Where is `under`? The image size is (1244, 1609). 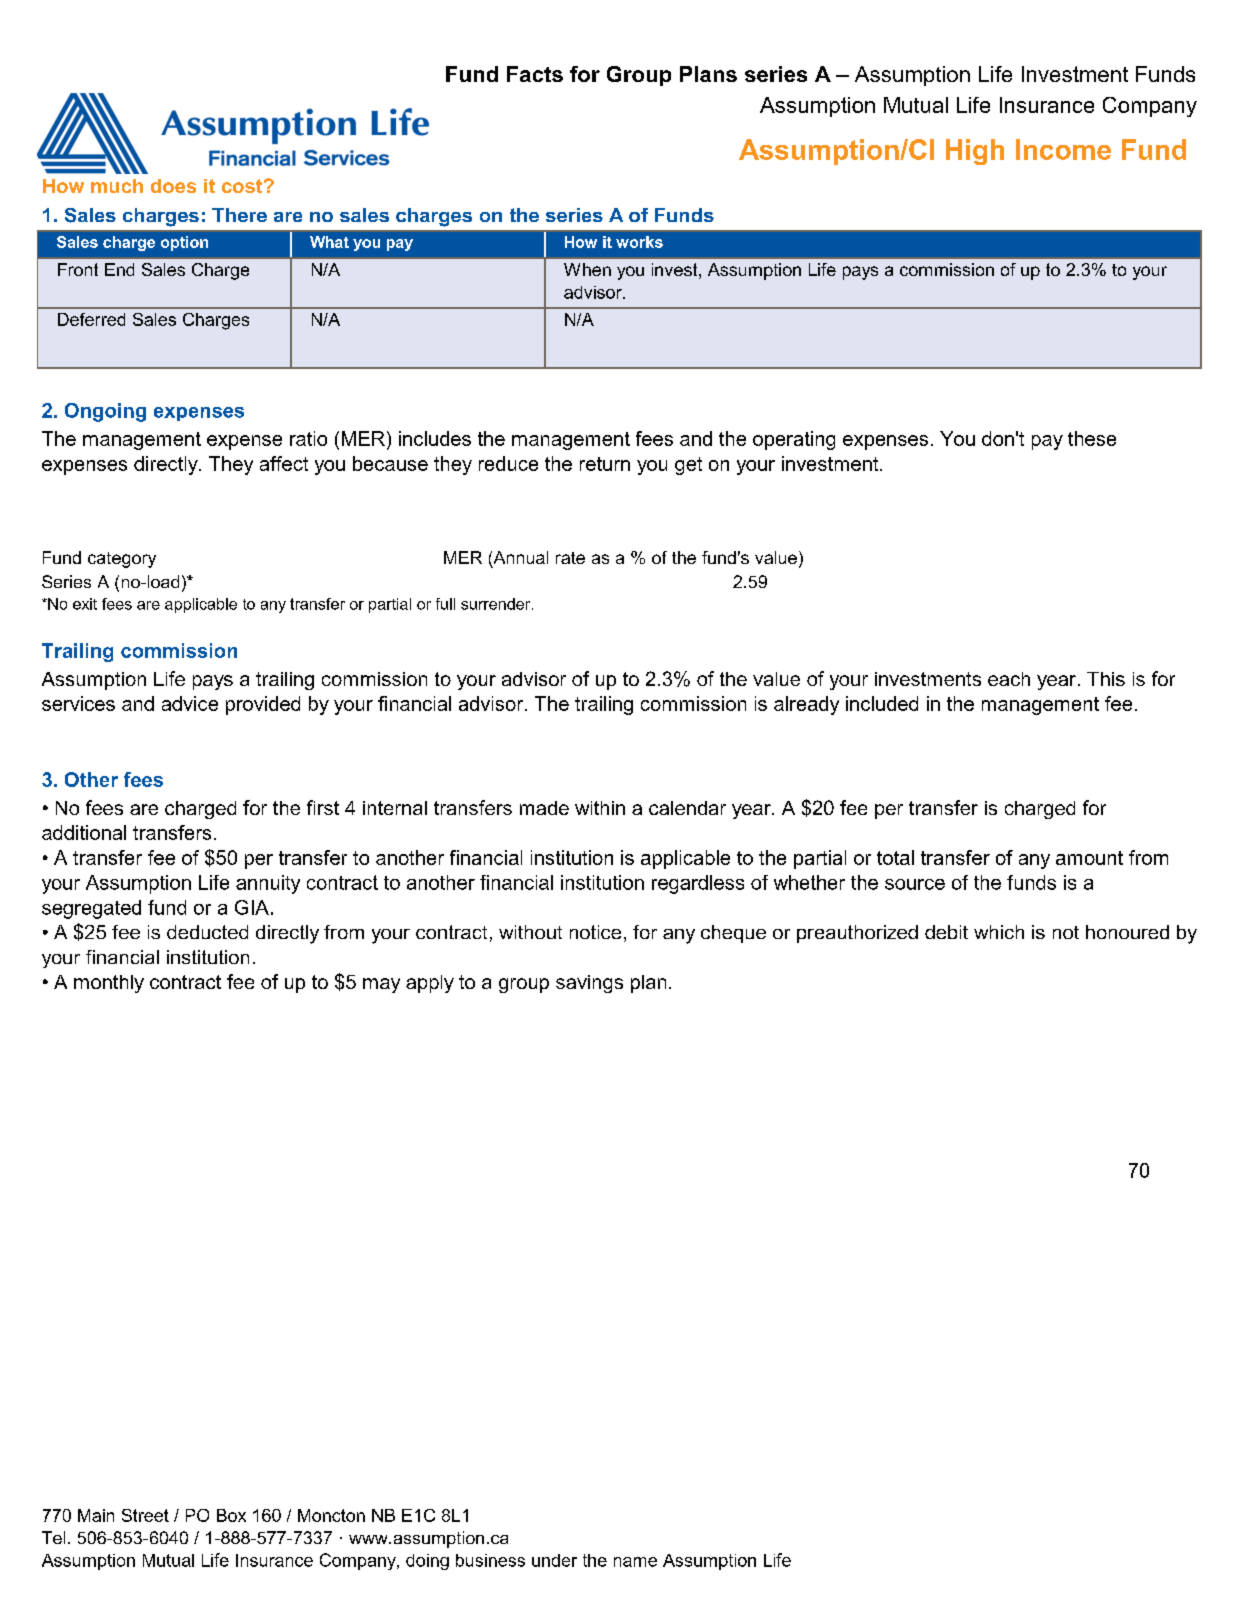
under is located at coordinates (554, 1560).
